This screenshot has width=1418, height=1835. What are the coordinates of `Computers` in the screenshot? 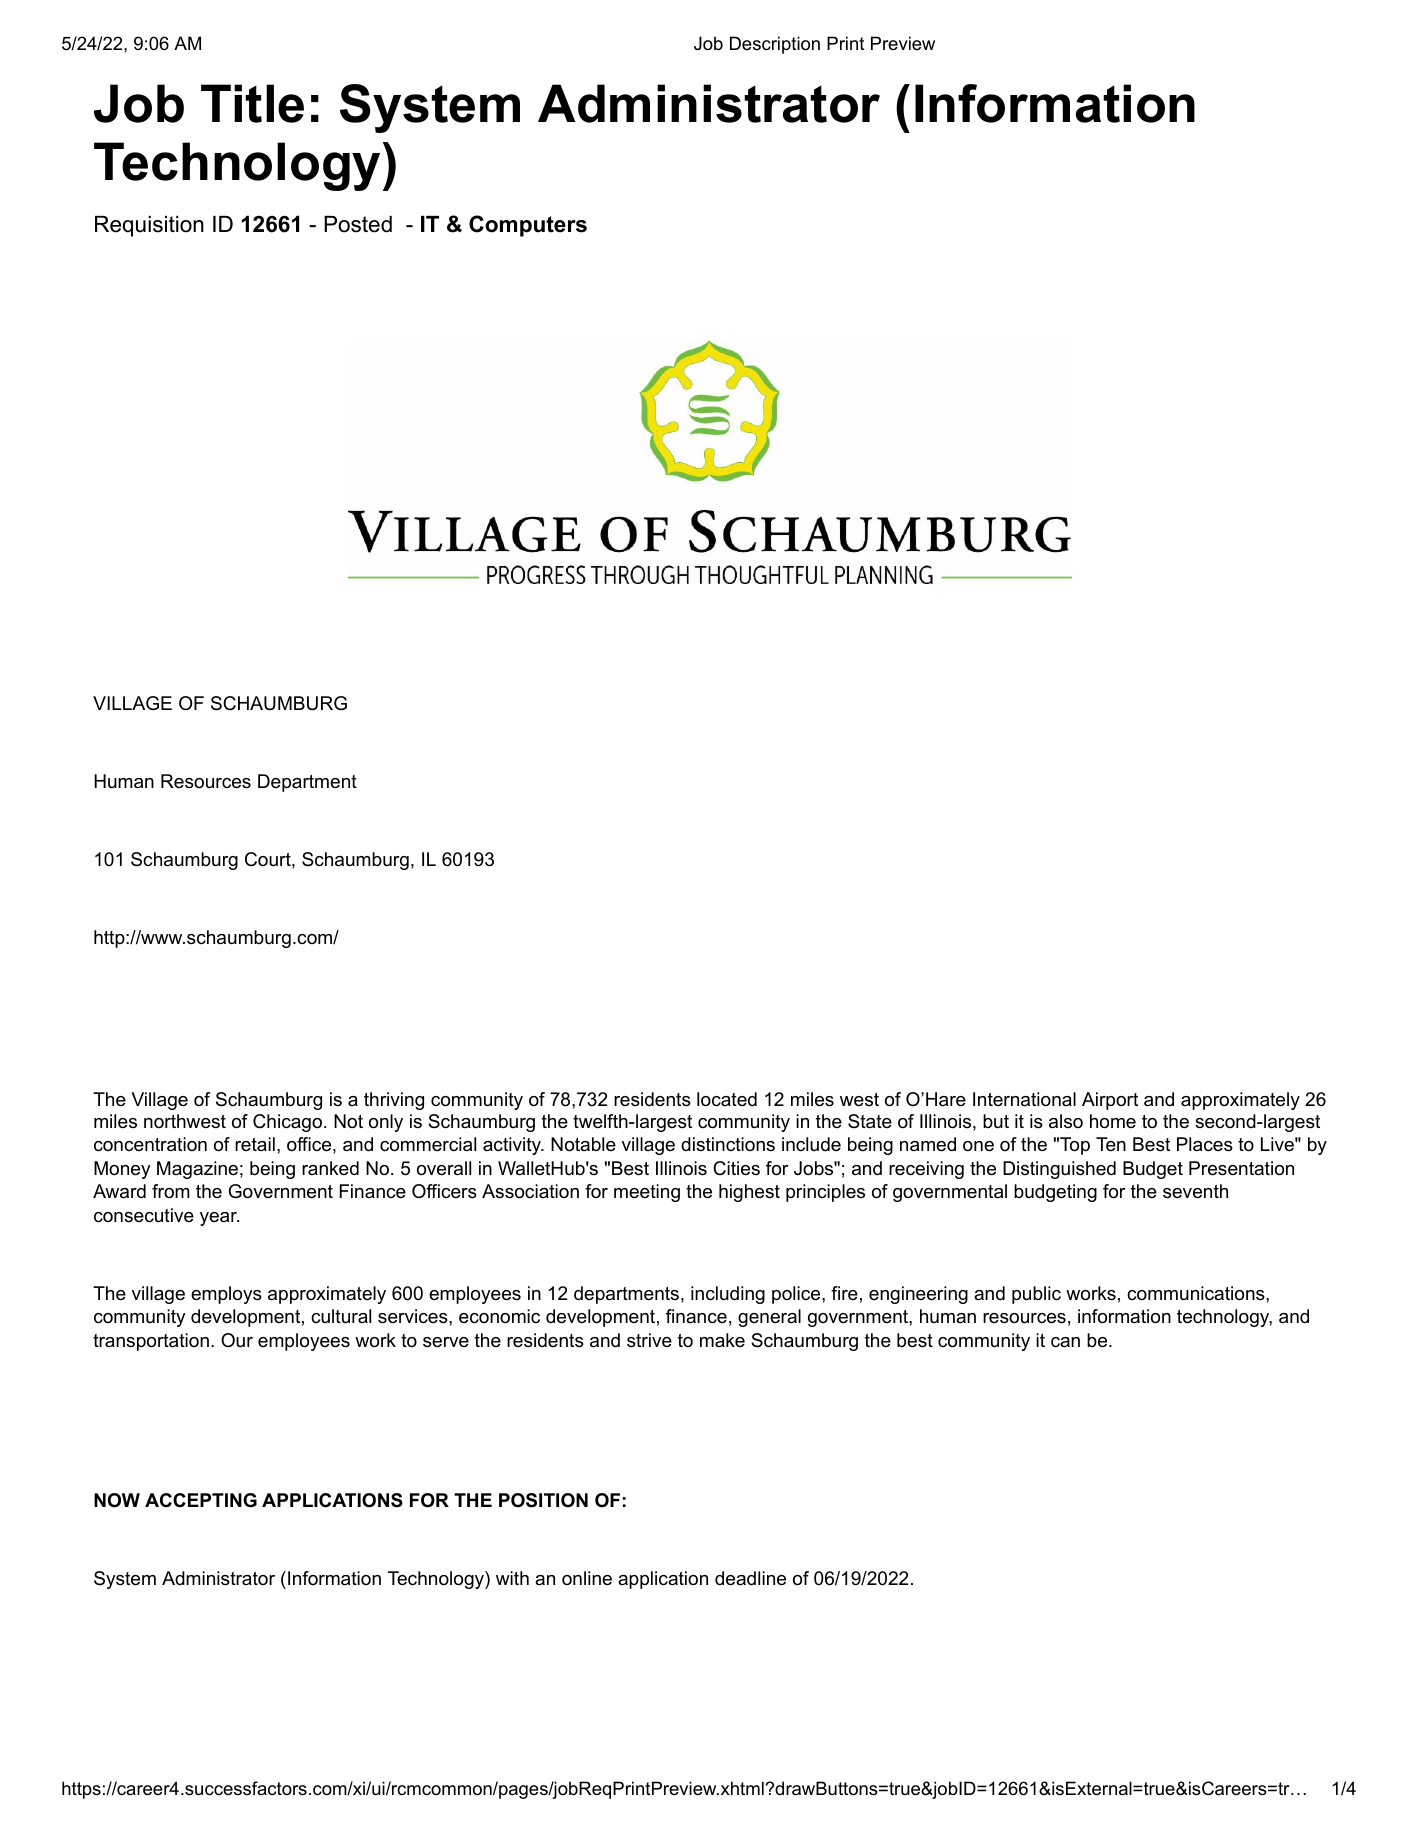 It's located at (528, 226).
